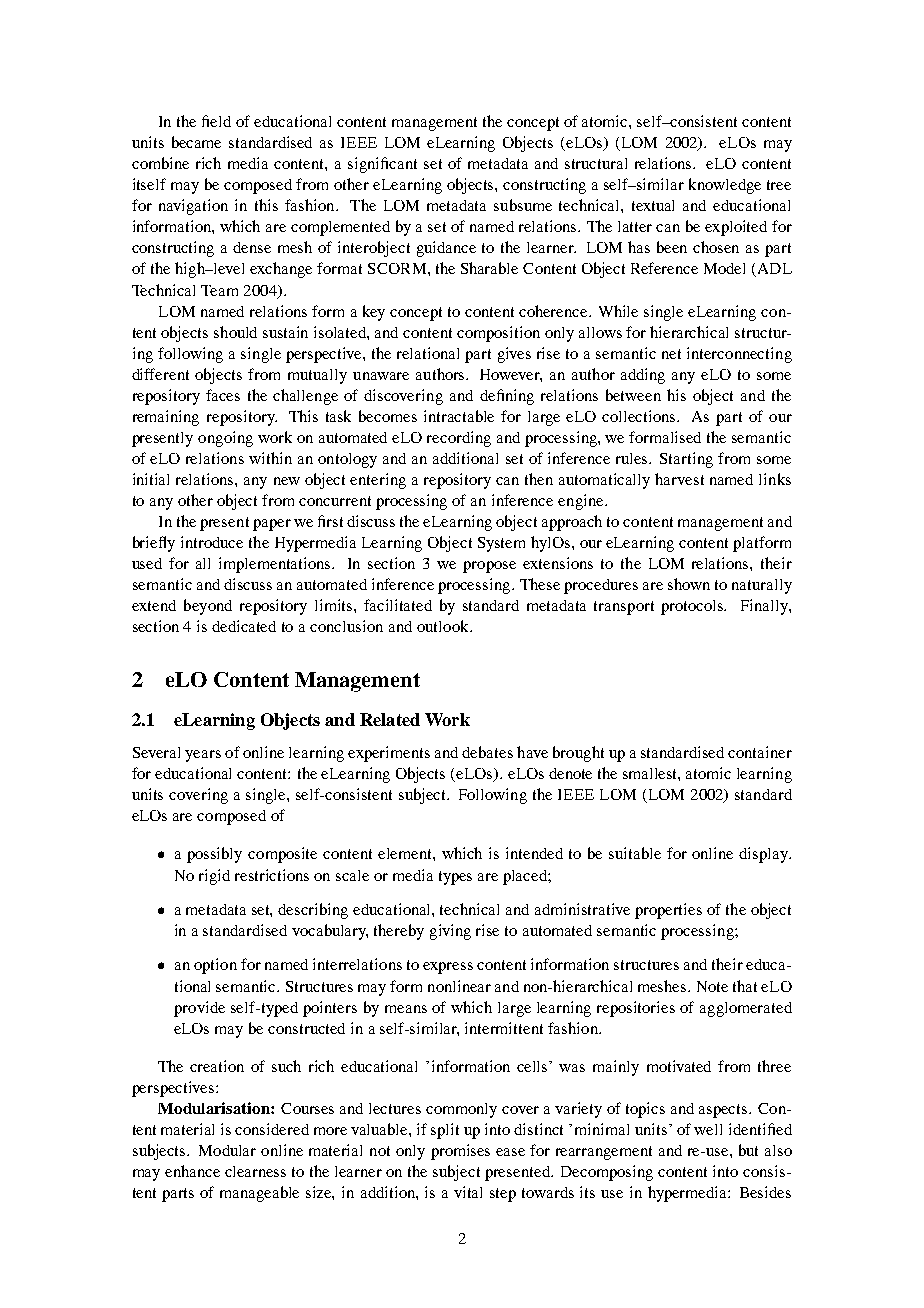 Image resolution: width=924 pixels, height=1308 pixels. Describe the element at coordinates (225, 439) in the screenshot. I see `ongoing` at that location.
